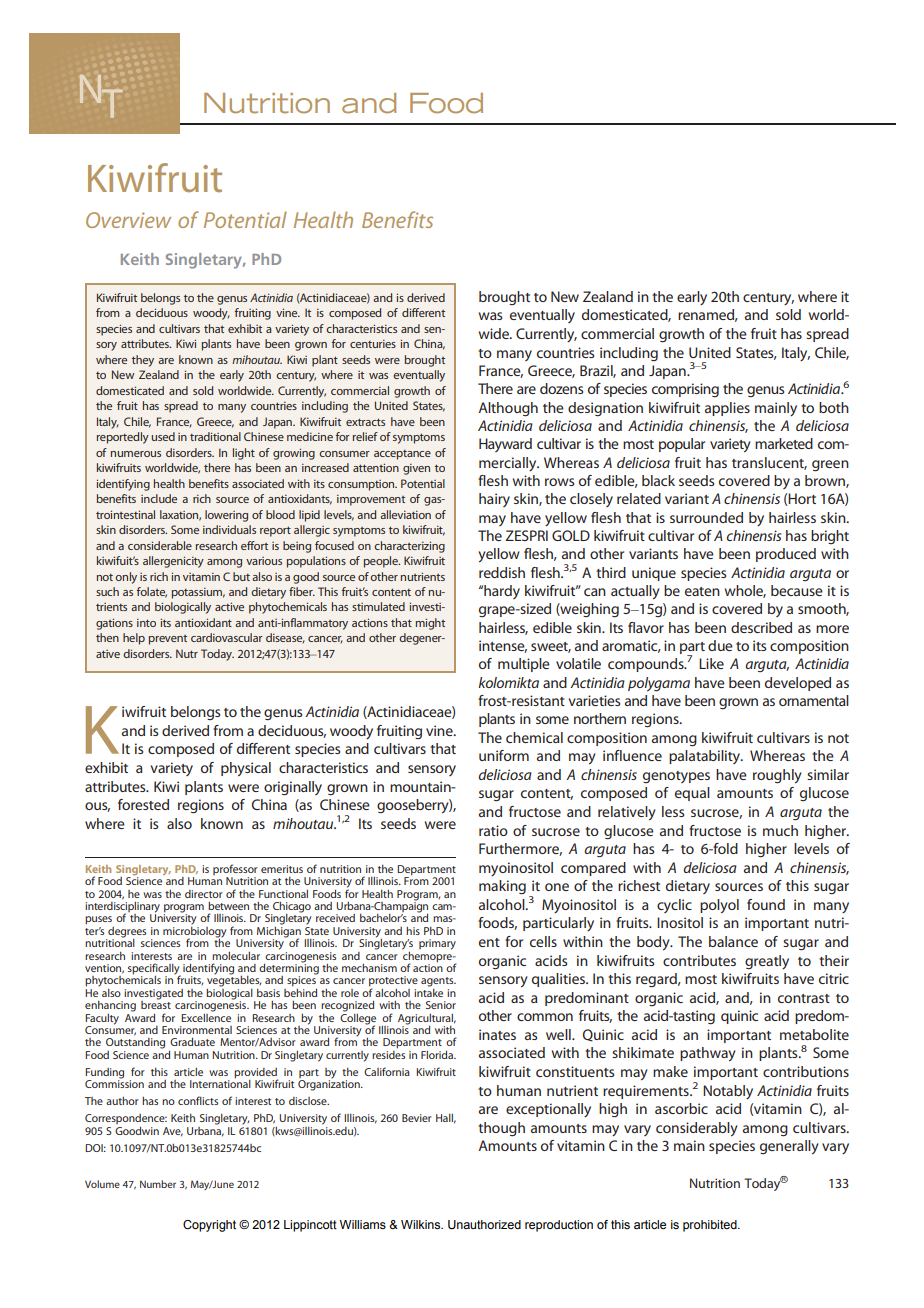  I want to click on greatly, so click(767, 962).
